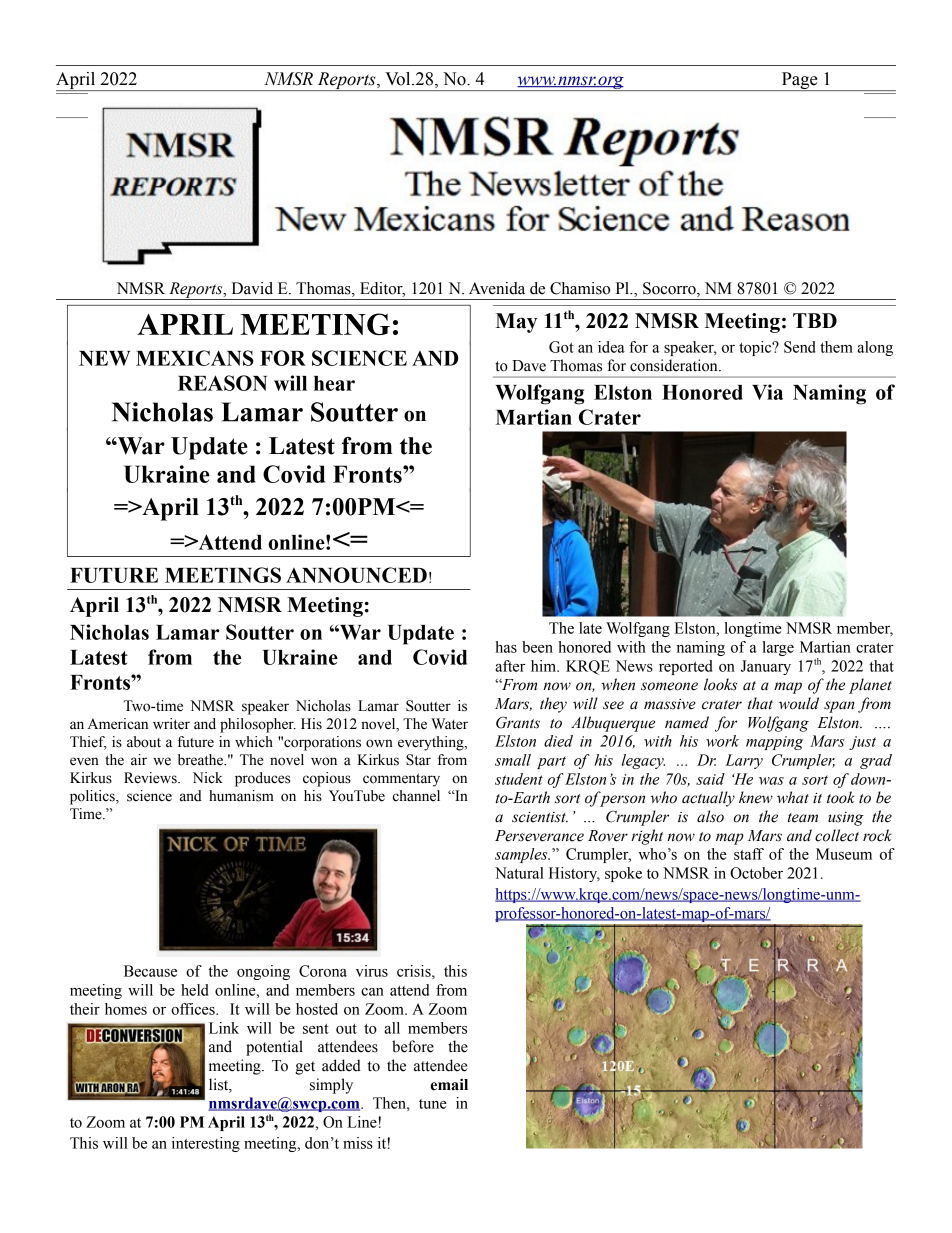  What do you see at coordinates (778, 648) in the document?
I see `large` at bounding box center [778, 648].
